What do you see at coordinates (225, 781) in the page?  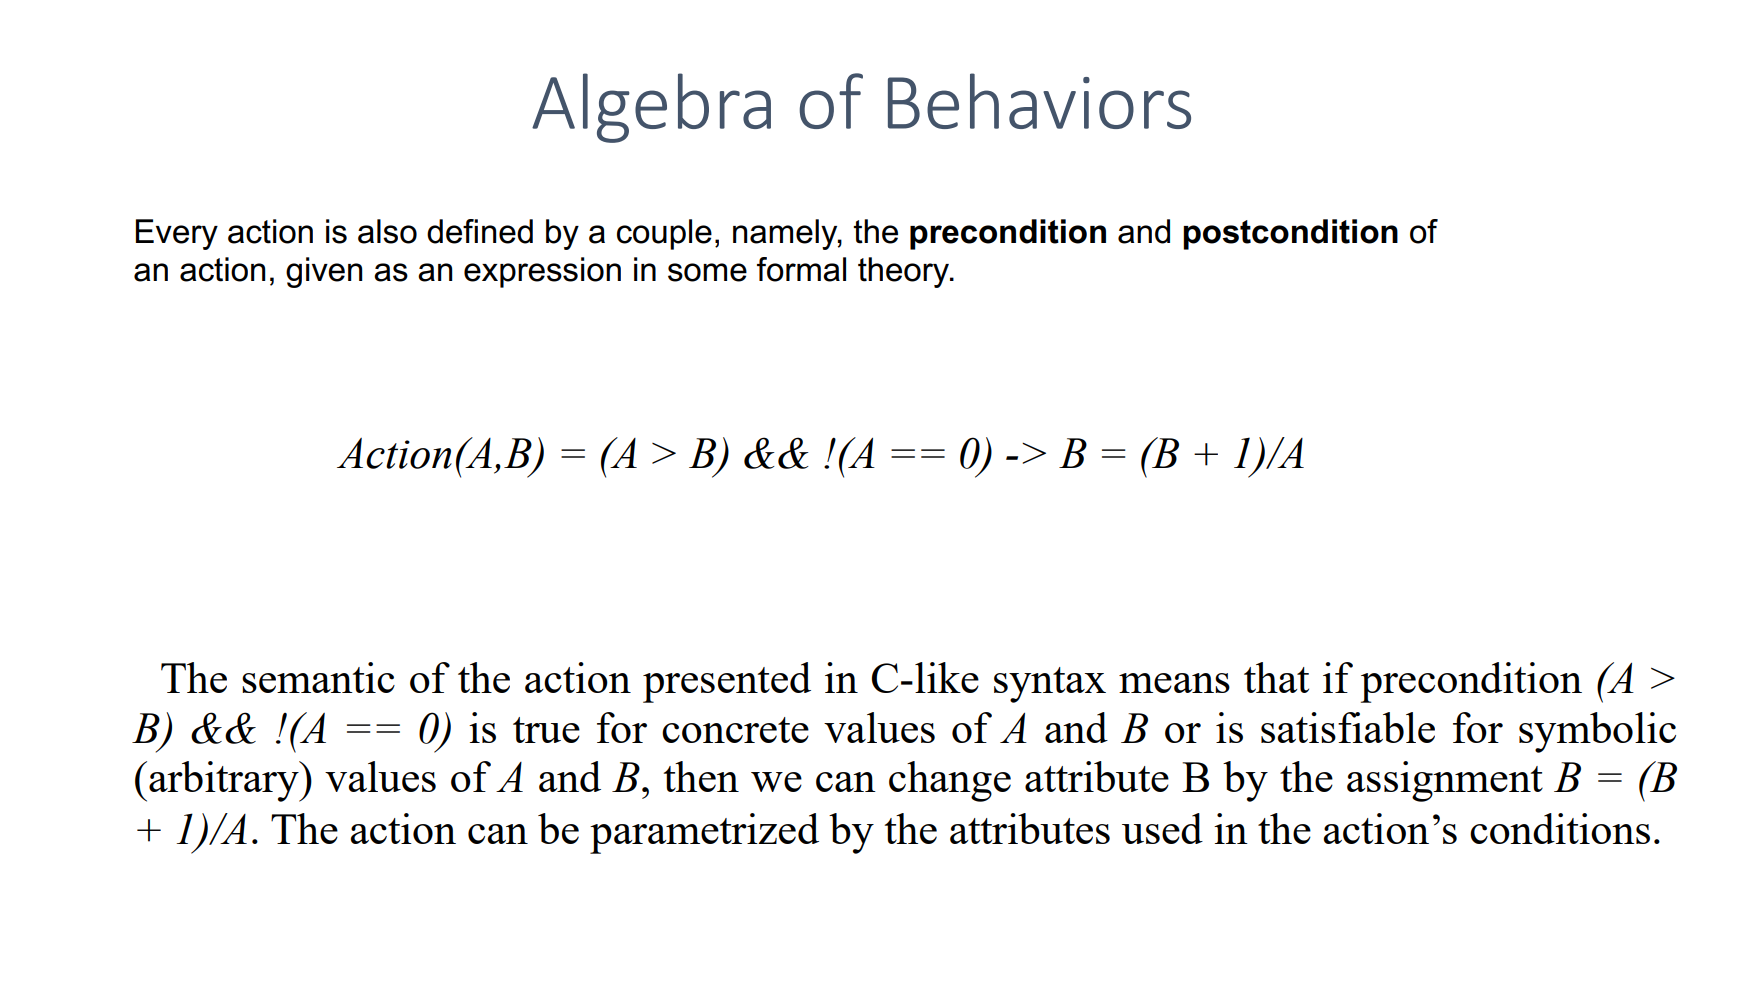 I see `arbitrary` at bounding box center [225, 781].
